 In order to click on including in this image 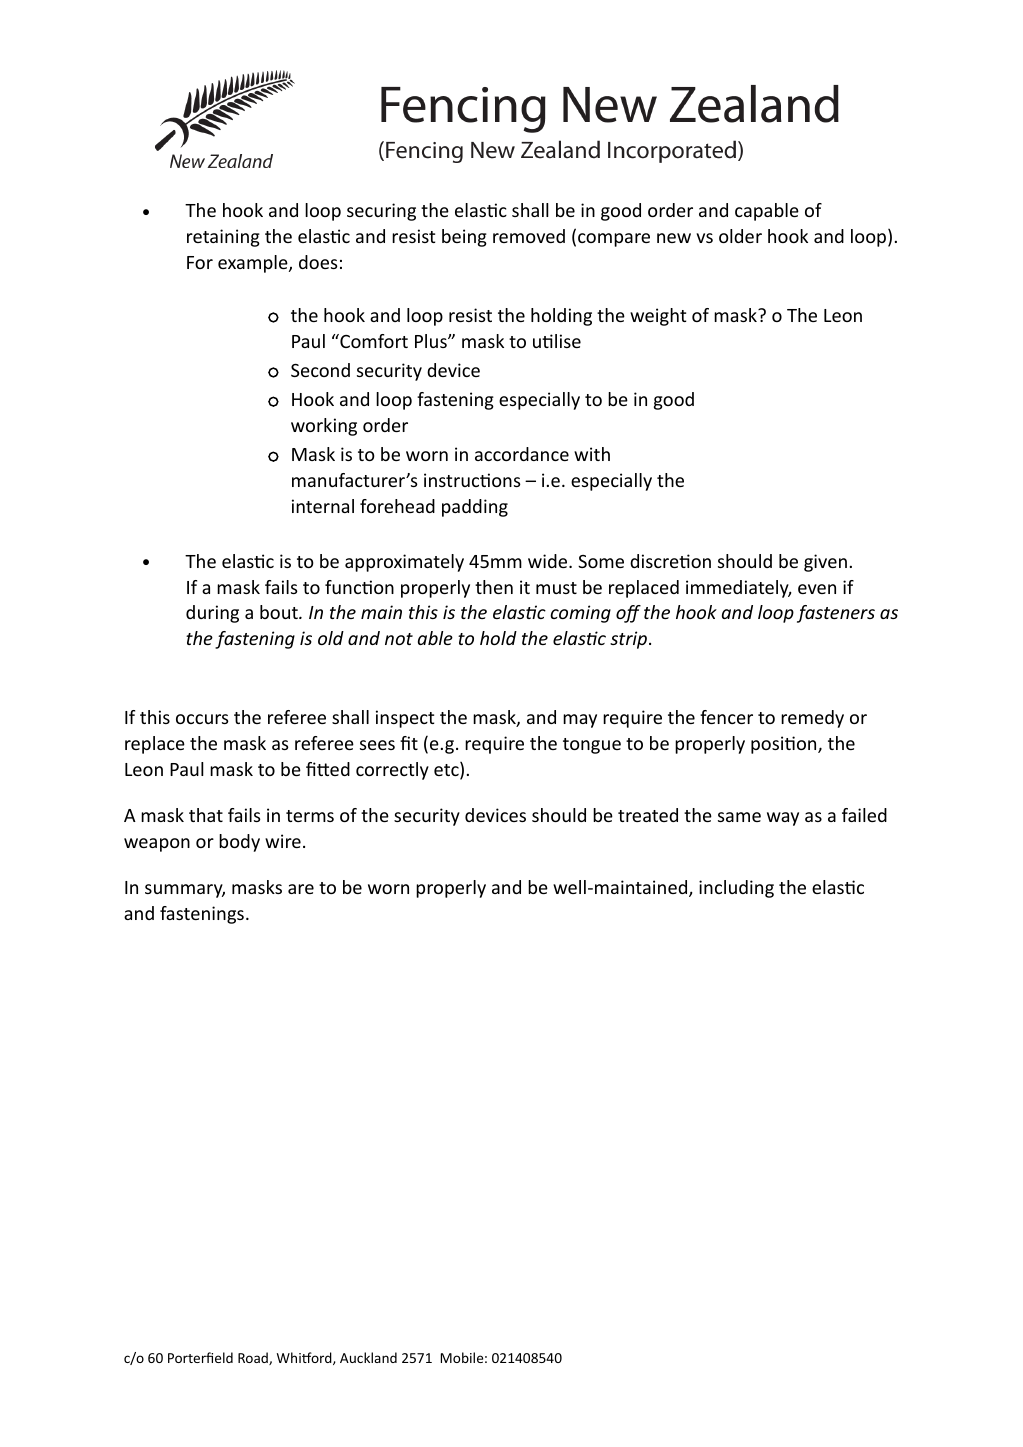, I will do `click(736, 889)`.
